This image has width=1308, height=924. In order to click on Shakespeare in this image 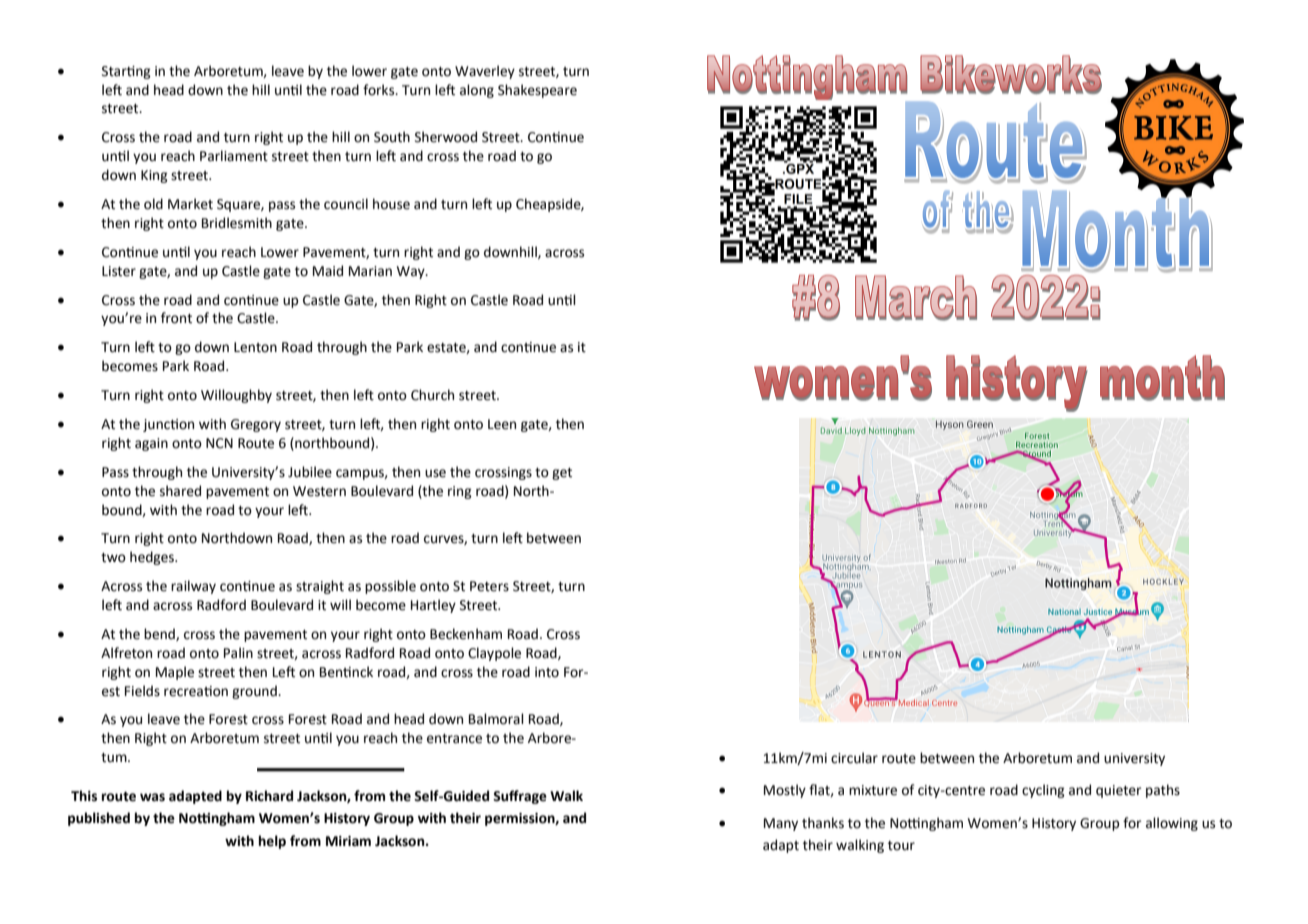, I will do `click(537, 91)`.
